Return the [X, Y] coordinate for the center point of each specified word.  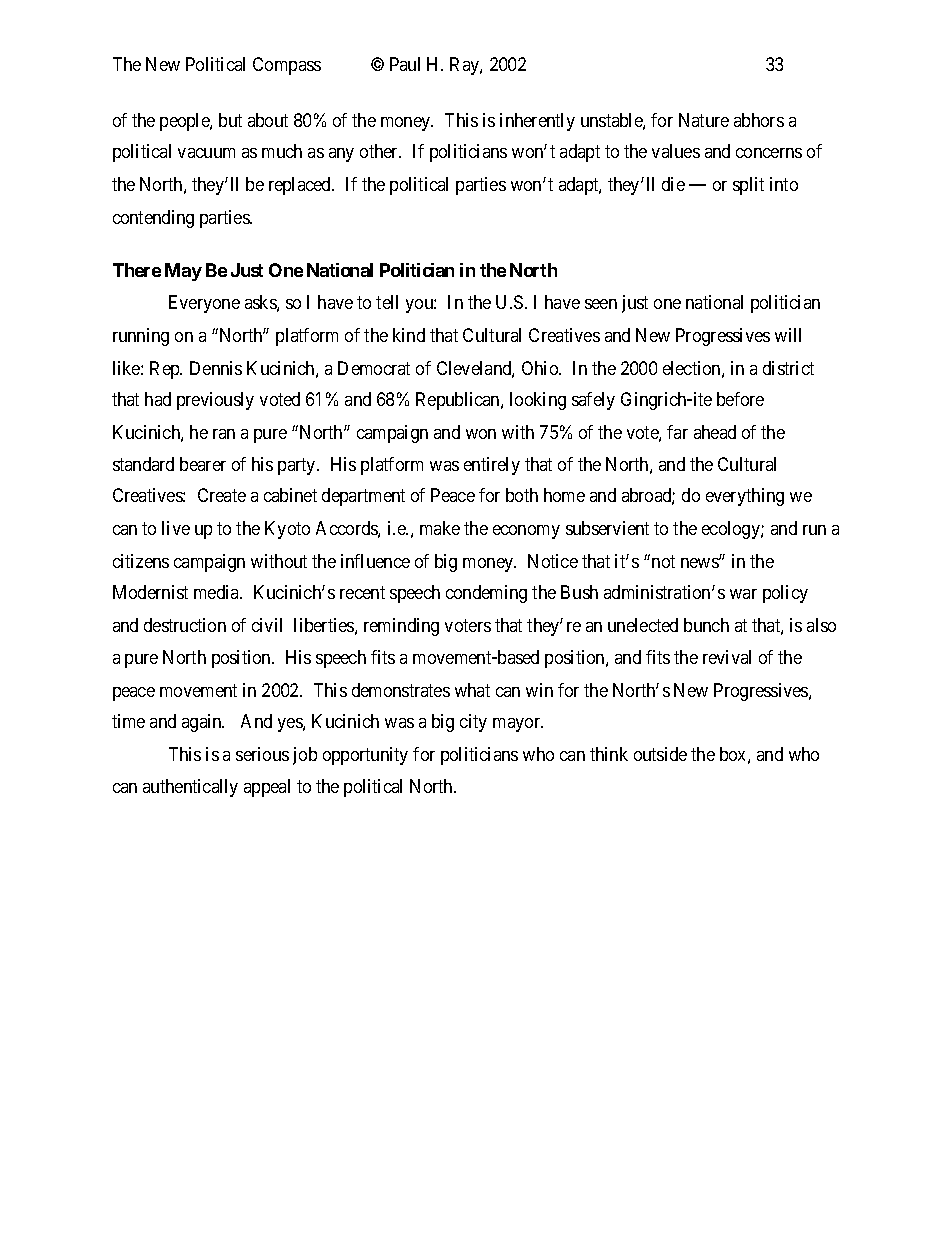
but [230, 120]
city [473, 723]
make [440, 528]
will [788, 335]
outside [660, 754]
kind [409, 335]
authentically [190, 788]
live [176, 528]
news [700, 563]
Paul [405, 64]
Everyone [204, 304]
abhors [759, 120]
